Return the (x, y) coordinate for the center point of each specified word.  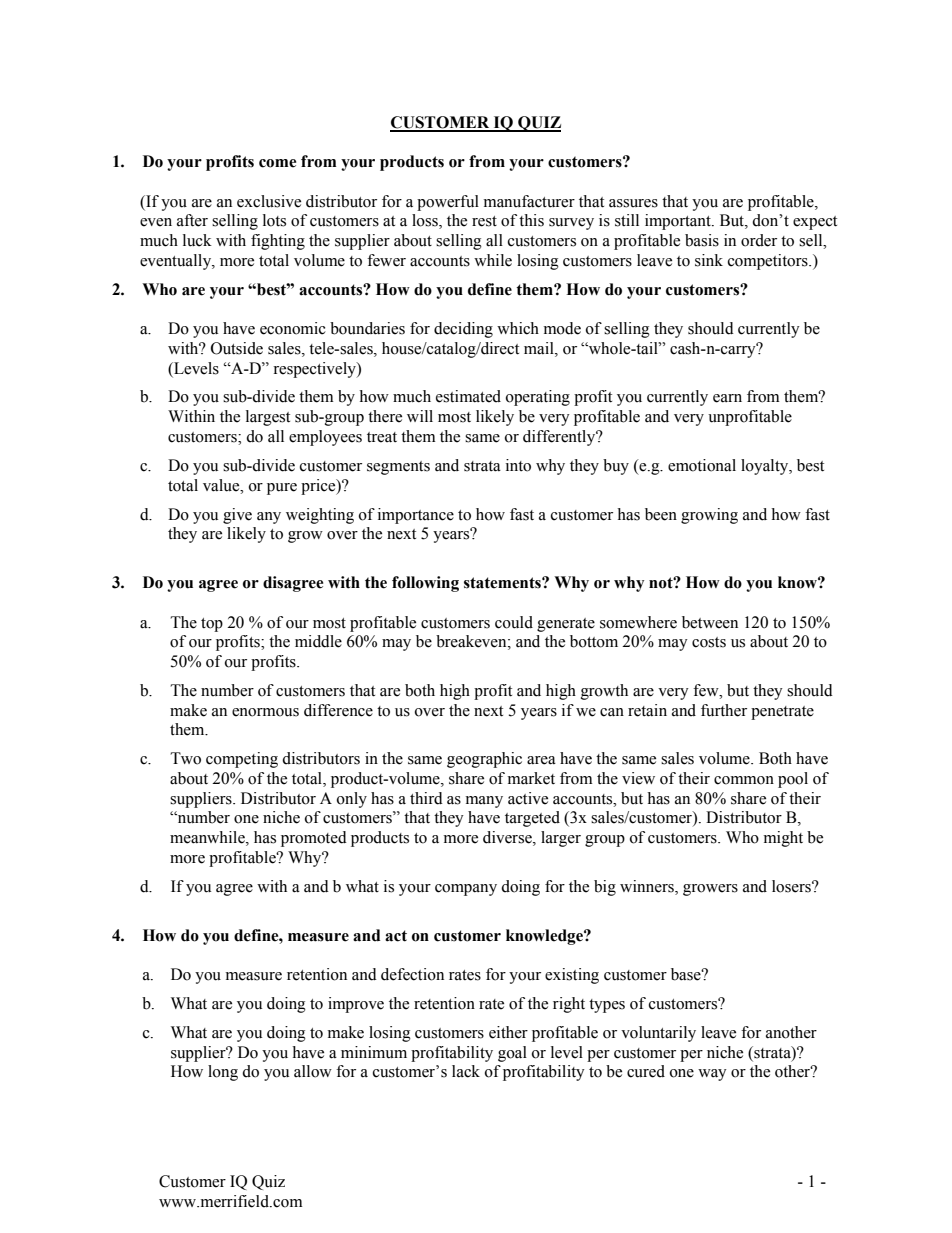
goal (512, 1054)
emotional (702, 465)
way (712, 1075)
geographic (484, 760)
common (744, 780)
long (223, 1073)
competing (242, 760)
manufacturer (529, 201)
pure (282, 489)
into (518, 465)
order (759, 240)
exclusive (269, 201)
